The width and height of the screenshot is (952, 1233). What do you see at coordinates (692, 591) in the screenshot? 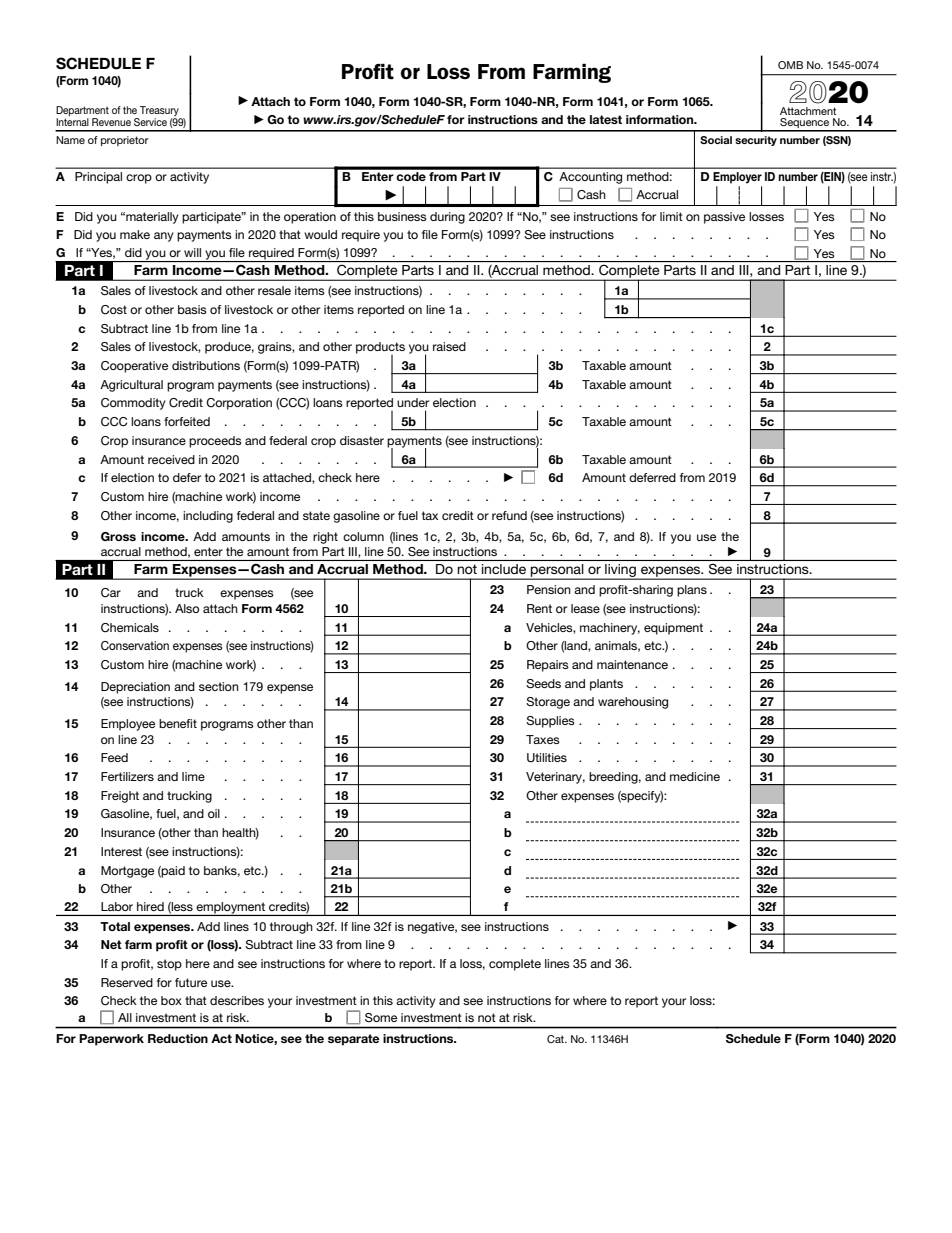
I see `plans` at bounding box center [692, 591].
